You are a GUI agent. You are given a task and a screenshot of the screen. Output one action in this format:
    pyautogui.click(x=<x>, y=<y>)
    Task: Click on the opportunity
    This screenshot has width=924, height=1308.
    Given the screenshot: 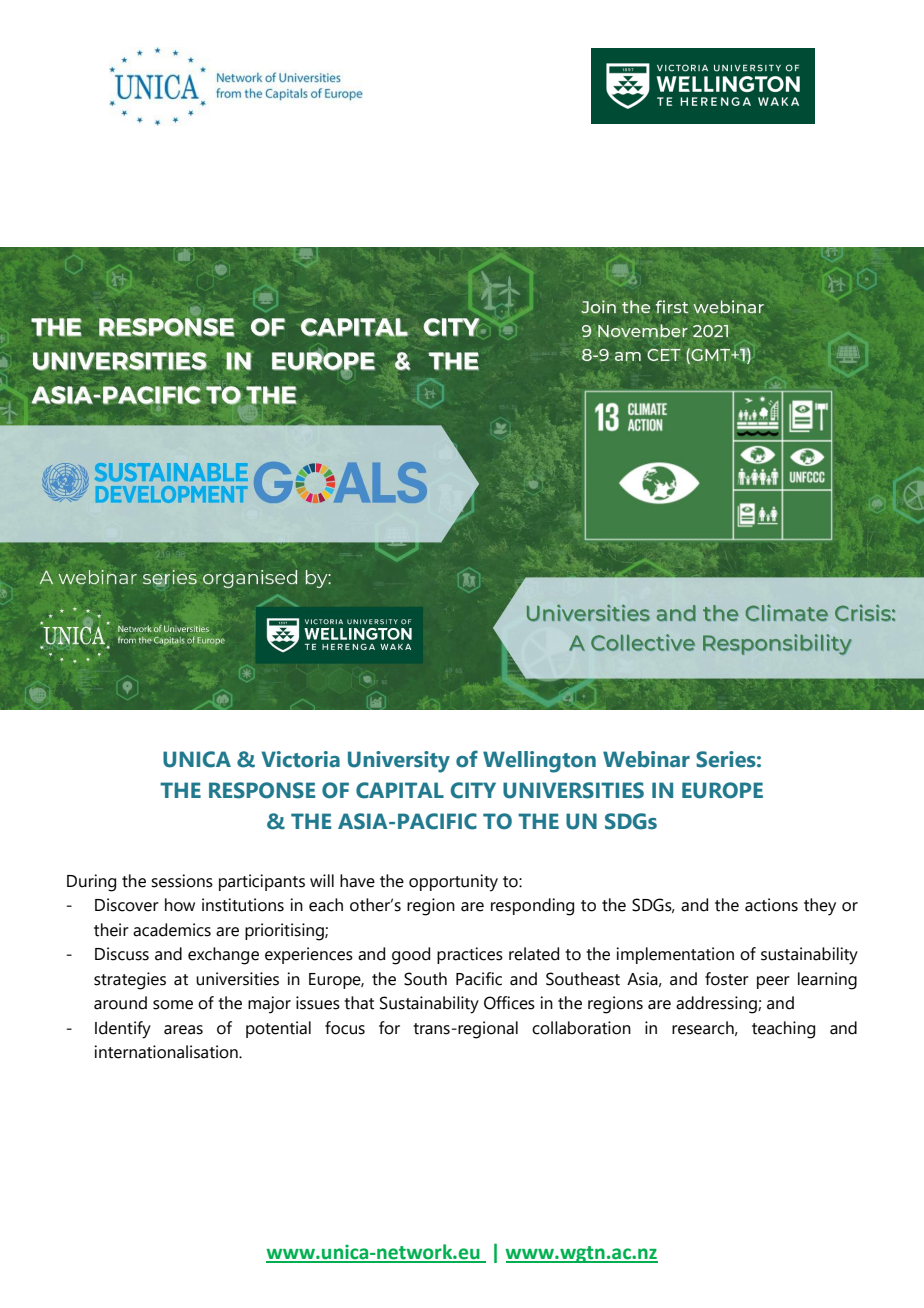 What is the action you would take?
    pyautogui.click(x=453, y=883)
